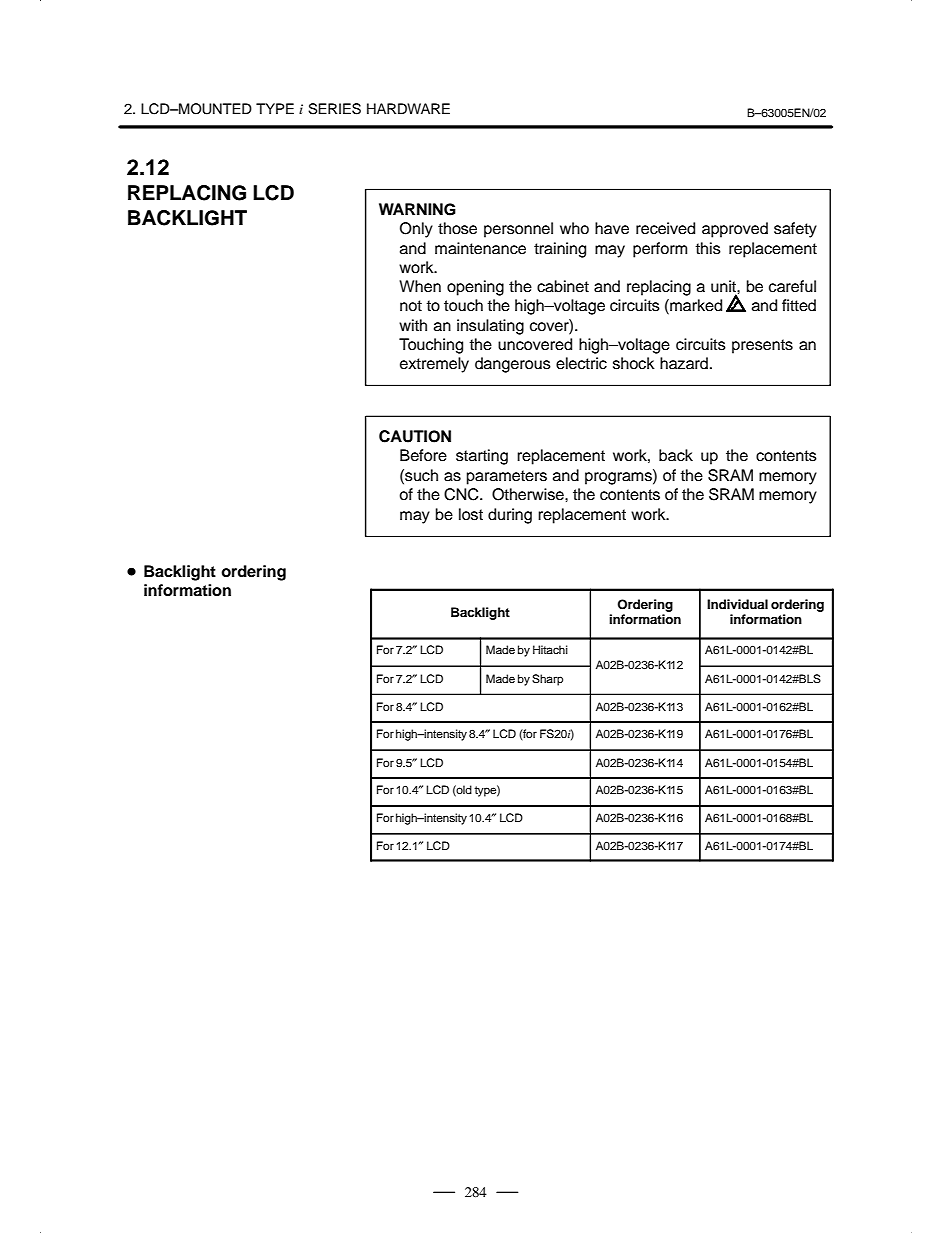  What do you see at coordinates (510, 516) in the screenshot?
I see `during` at bounding box center [510, 516].
